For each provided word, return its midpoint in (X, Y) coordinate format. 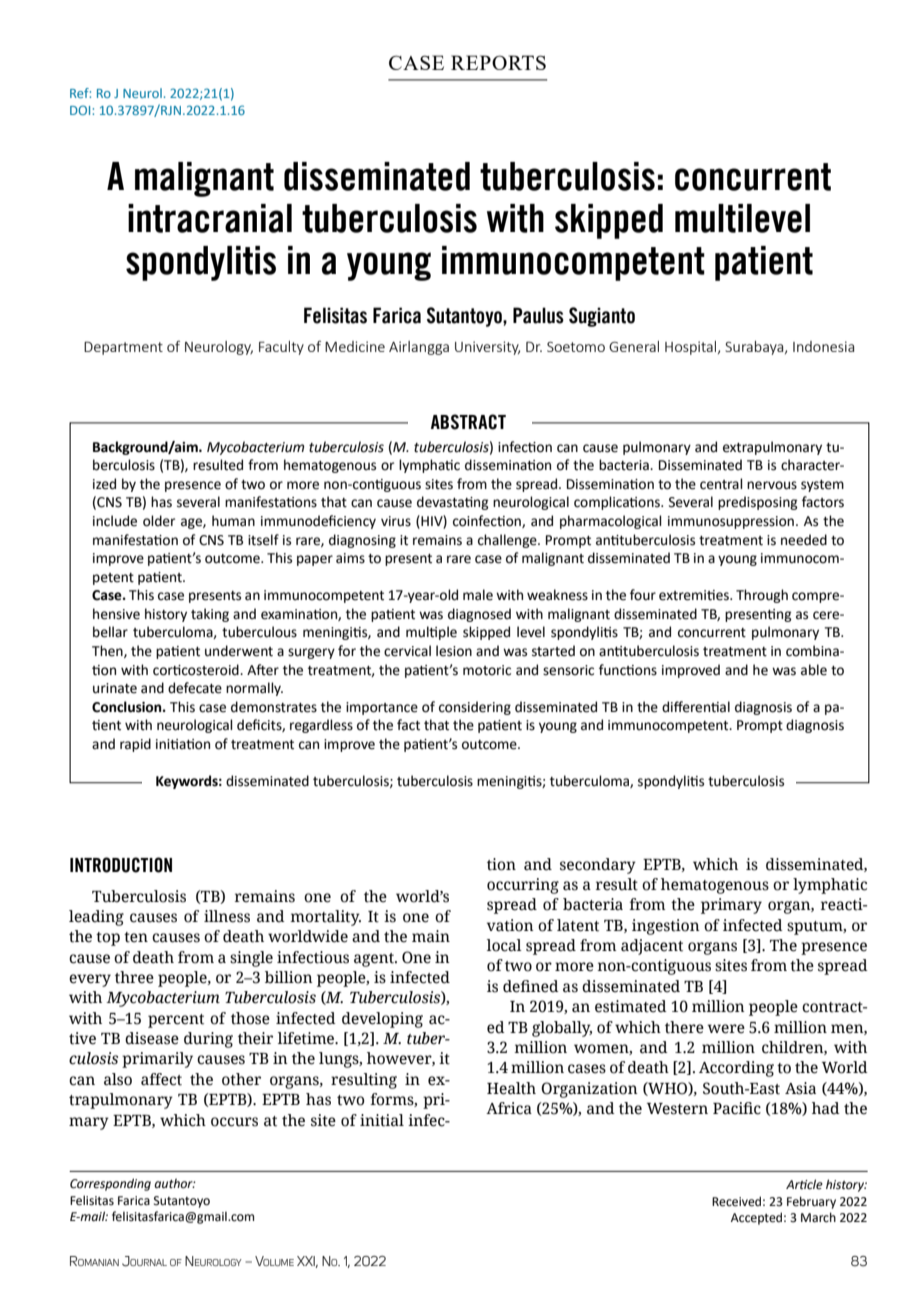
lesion (454, 651)
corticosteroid (197, 670)
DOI (81, 110)
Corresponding (110, 1184)
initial (382, 1120)
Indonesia (823, 346)
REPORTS (498, 62)
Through (762, 596)
